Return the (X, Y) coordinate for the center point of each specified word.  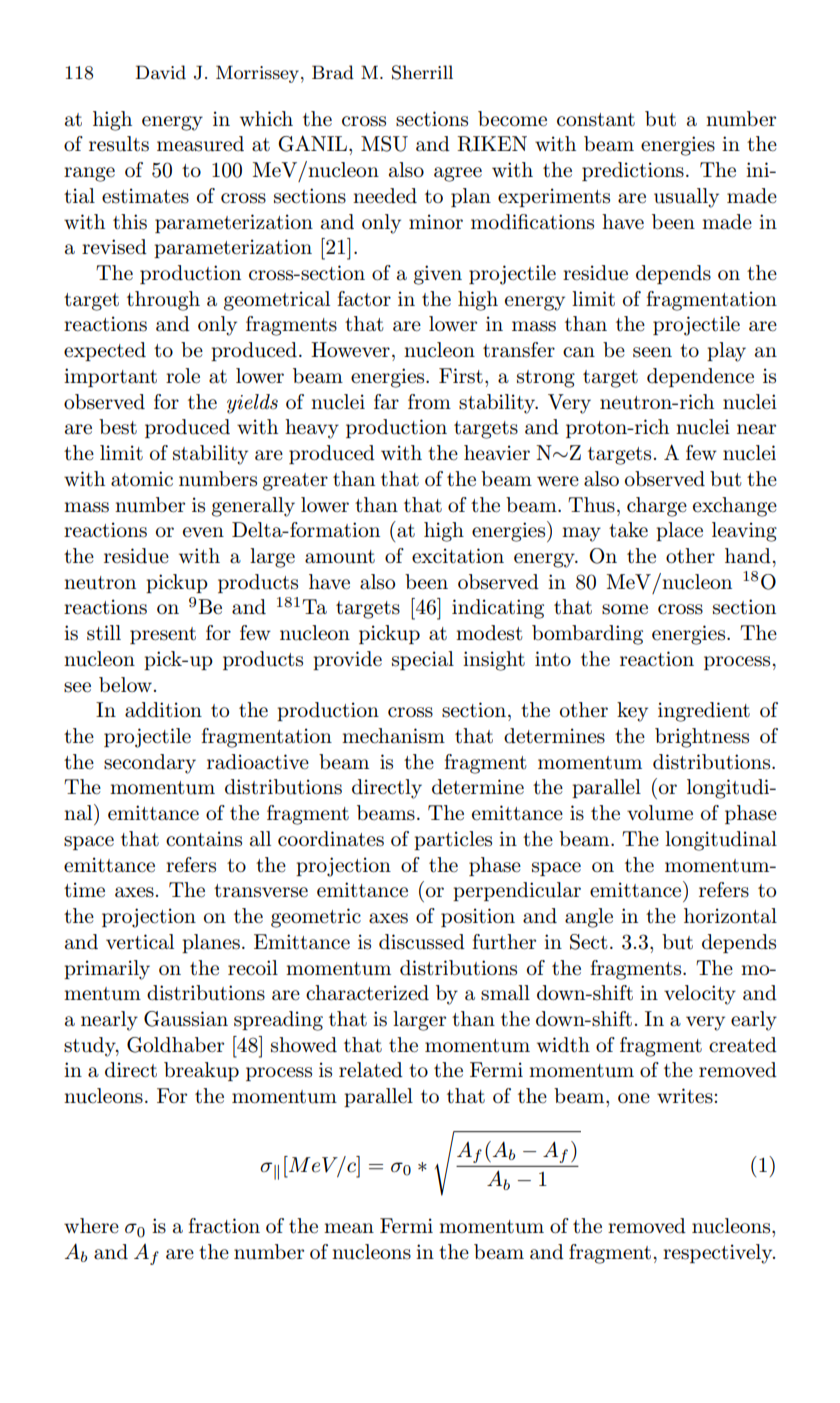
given (438, 275)
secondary (150, 764)
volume (660, 813)
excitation (458, 556)
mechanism (393, 736)
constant (596, 120)
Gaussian (186, 1019)
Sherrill (422, 72)
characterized (367, 993)
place (679, 531)
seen (652, 352)
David (161, 72)
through (163, 301)
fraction (224, 1226)
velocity (700, 995)
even (203, 532)
